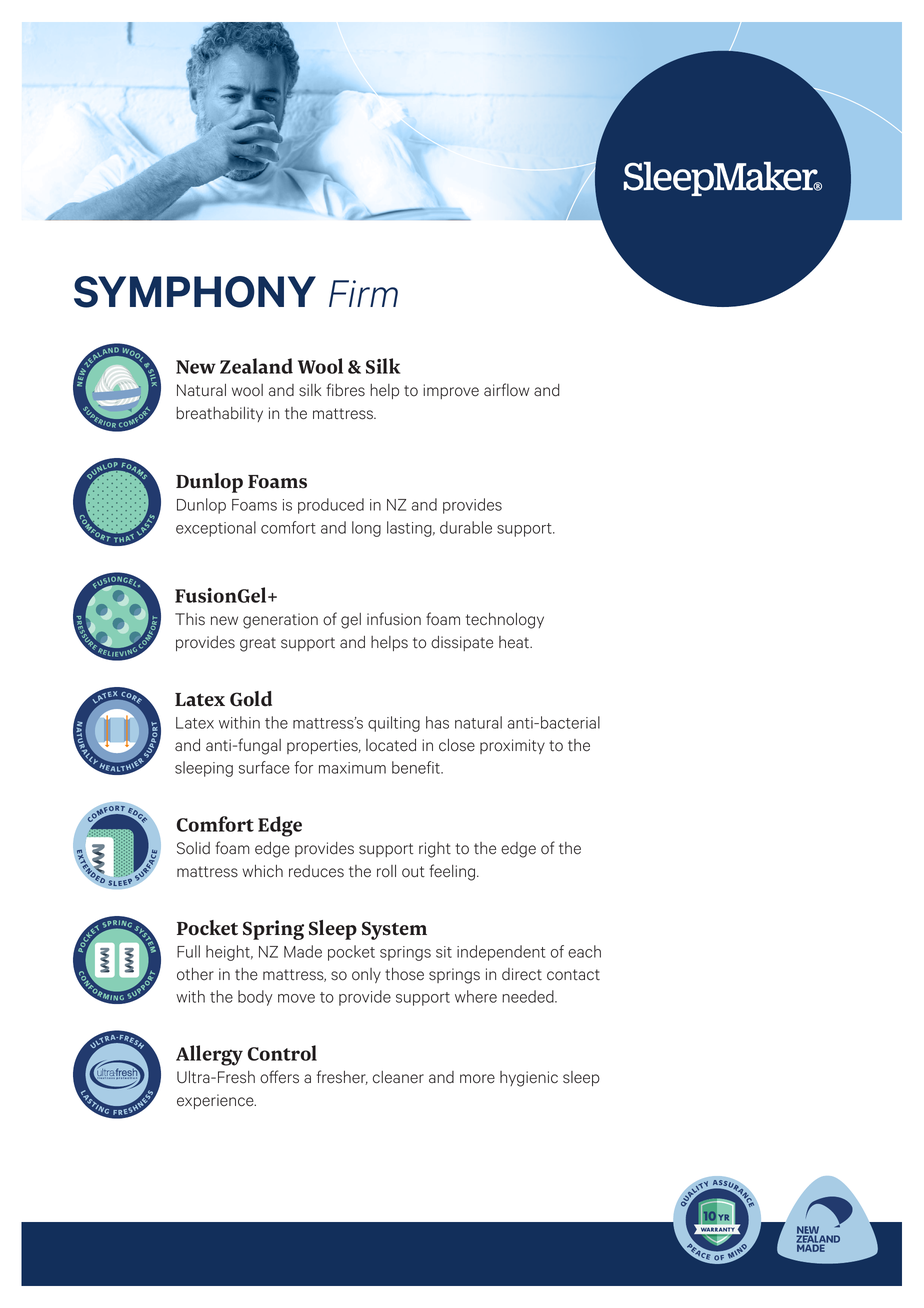  I want to click on Gold, so click(251, 699).
